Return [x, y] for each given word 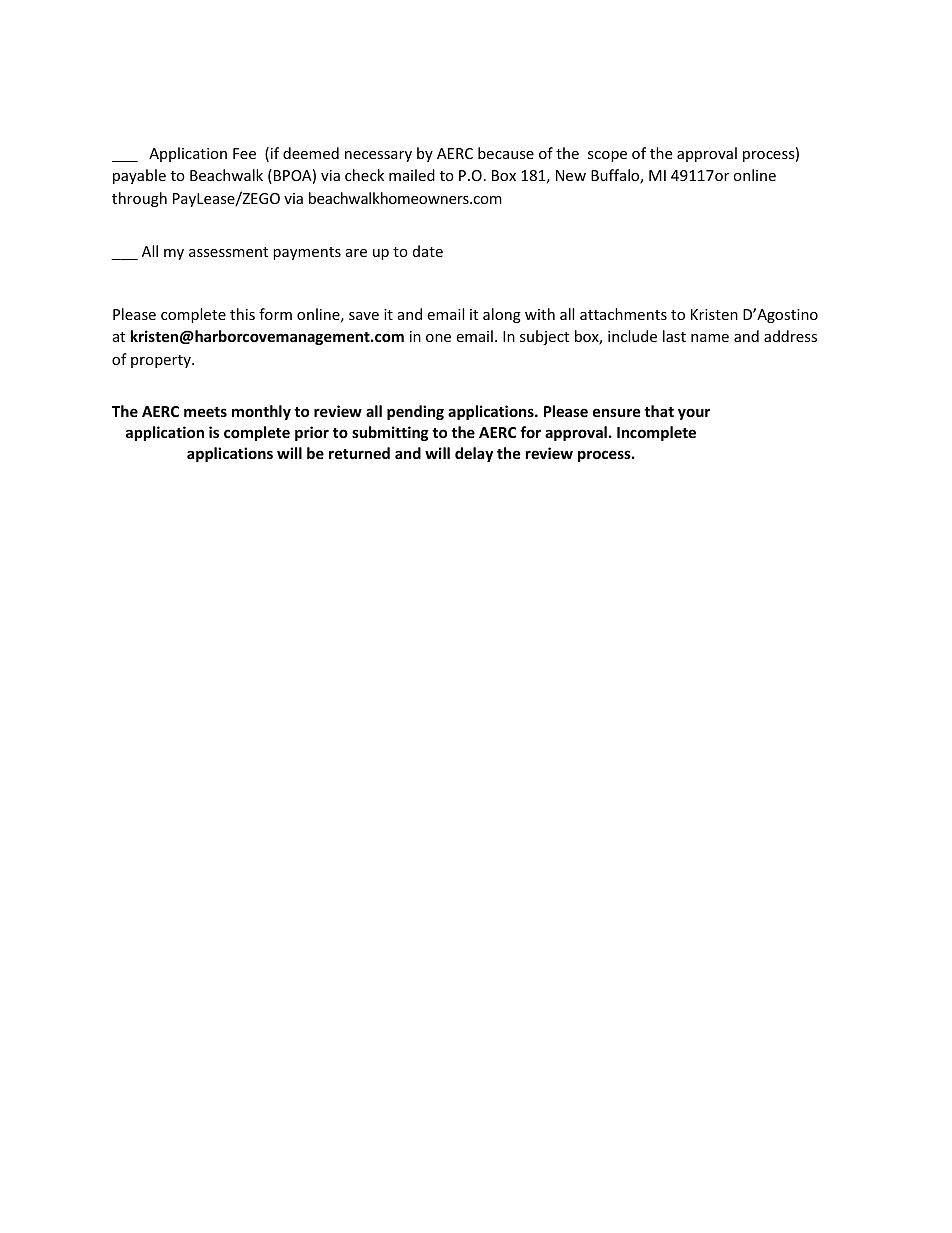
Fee [244, 153]
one [438, 338]
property [162, 361]
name [710, 338]
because [506, 153]
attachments [623, 314]
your [694, 414]
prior [312, 433]
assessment [228, 252]
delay [474, 454]
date [428, 251]
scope [607, 156]
